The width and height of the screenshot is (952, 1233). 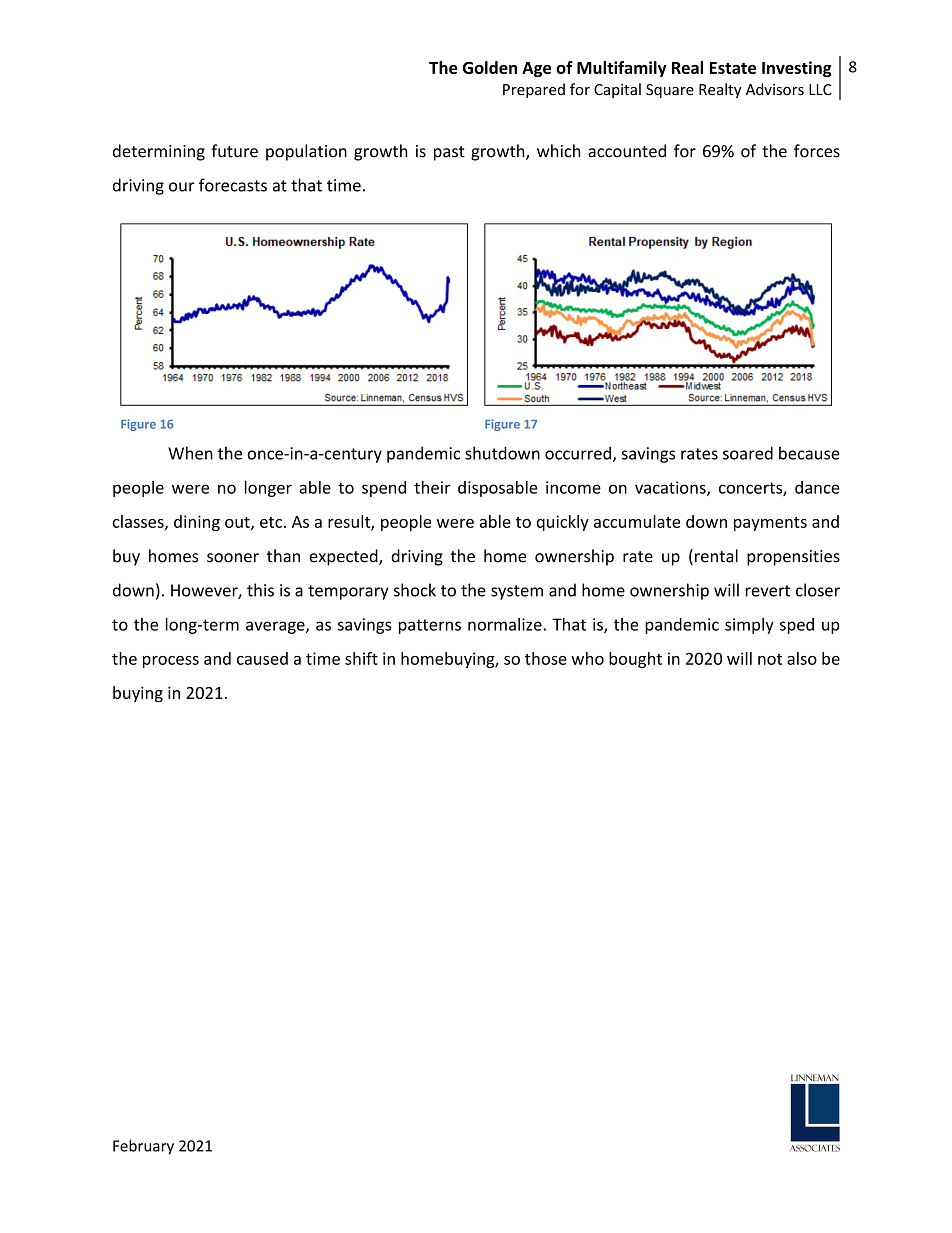 What do you see at coordinates (234, 151) in the screenshot?
I see `future` at bounding box center [234, 151].
